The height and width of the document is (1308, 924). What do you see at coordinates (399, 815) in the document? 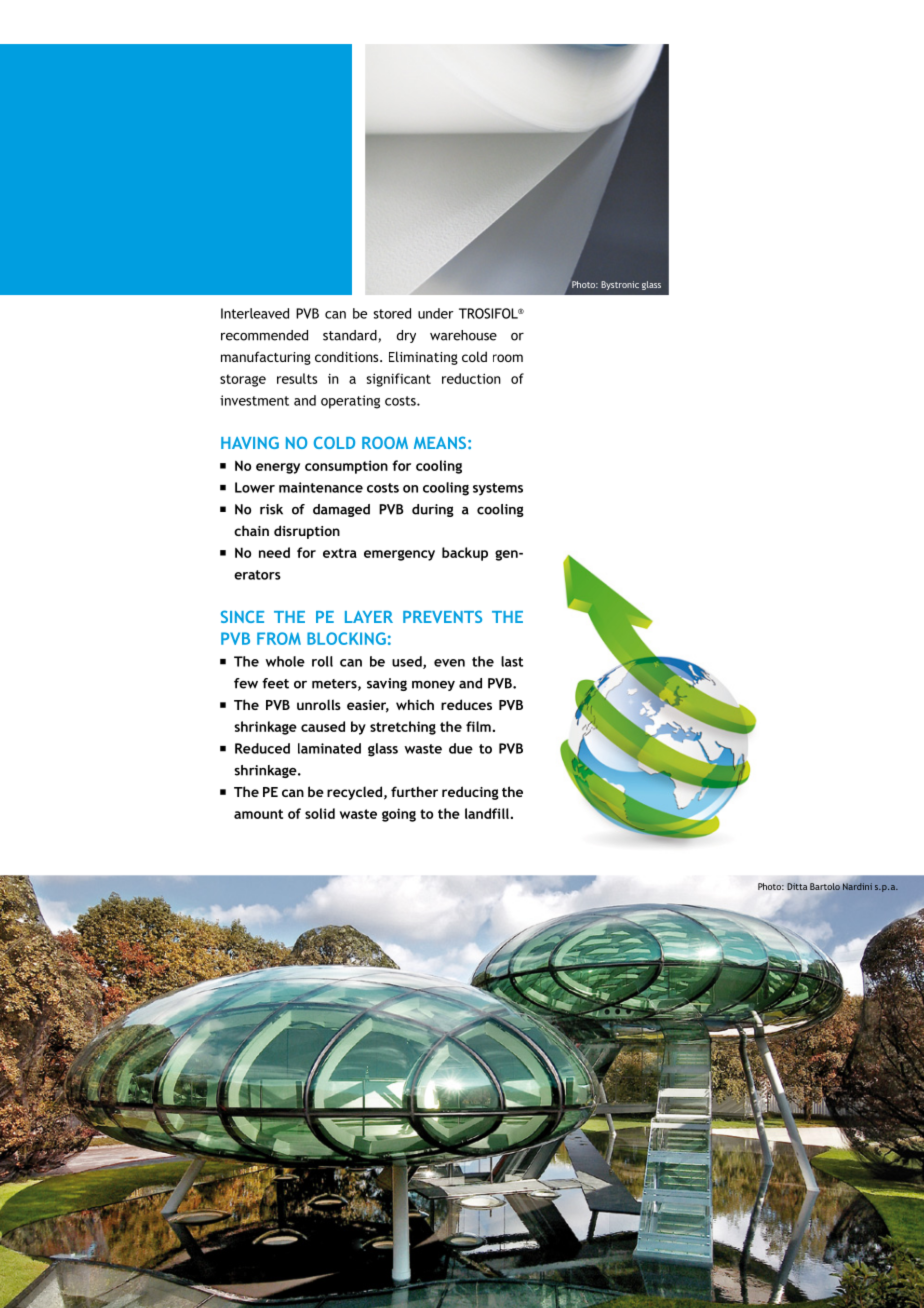
I see `going` at bounding box center [399, 815].
